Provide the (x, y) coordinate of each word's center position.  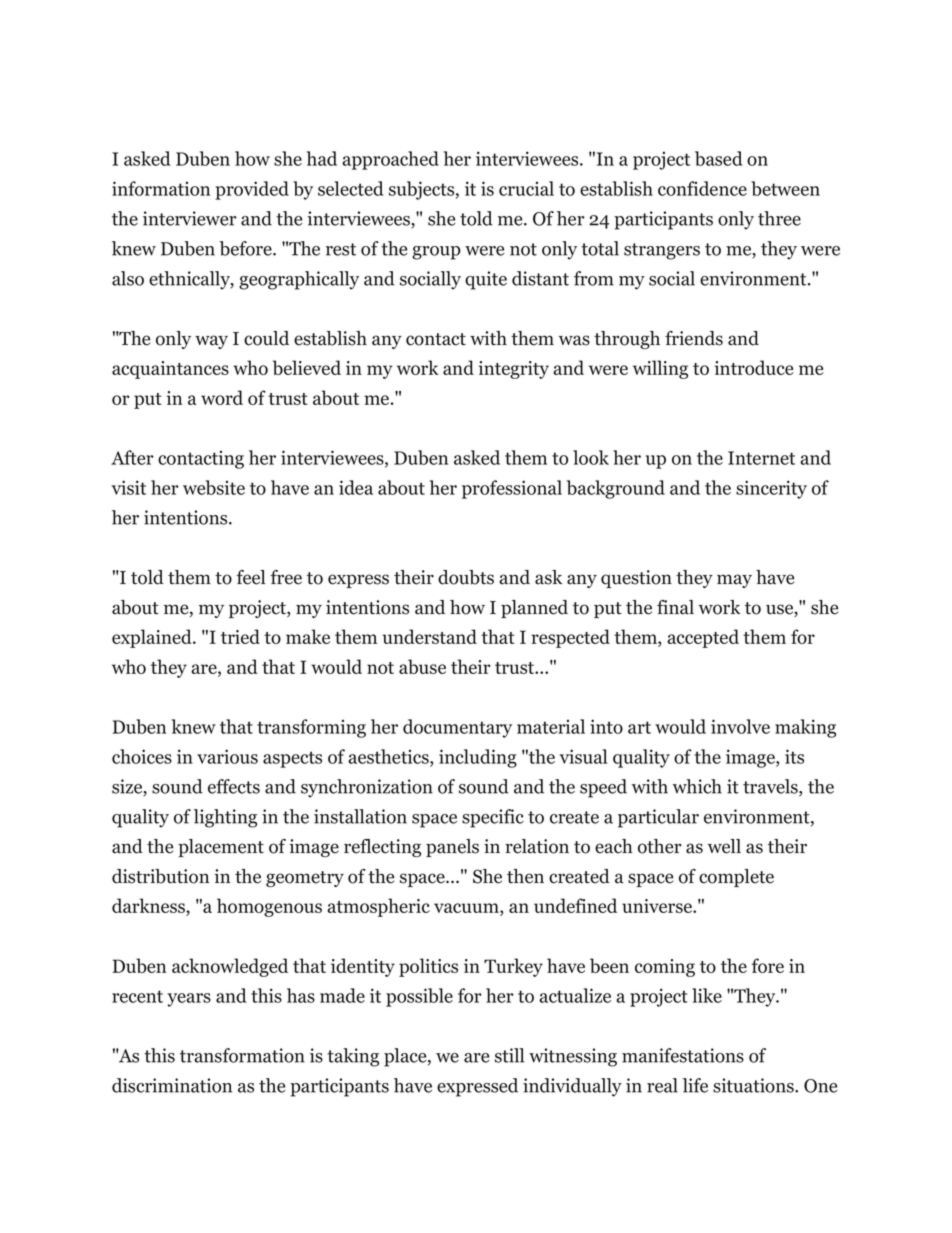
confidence (702, 188)
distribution (160, 876)
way (211, 342)
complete (736, 878)
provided (252, 190)
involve (740, 726)
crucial (526, 188)
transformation (242, 1055)
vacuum (467, 909)
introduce (754, 367)
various (227, 756)
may (734, 581)
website (214, 487)
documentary (457, 728)
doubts (466, 577)
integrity (514, 370)
